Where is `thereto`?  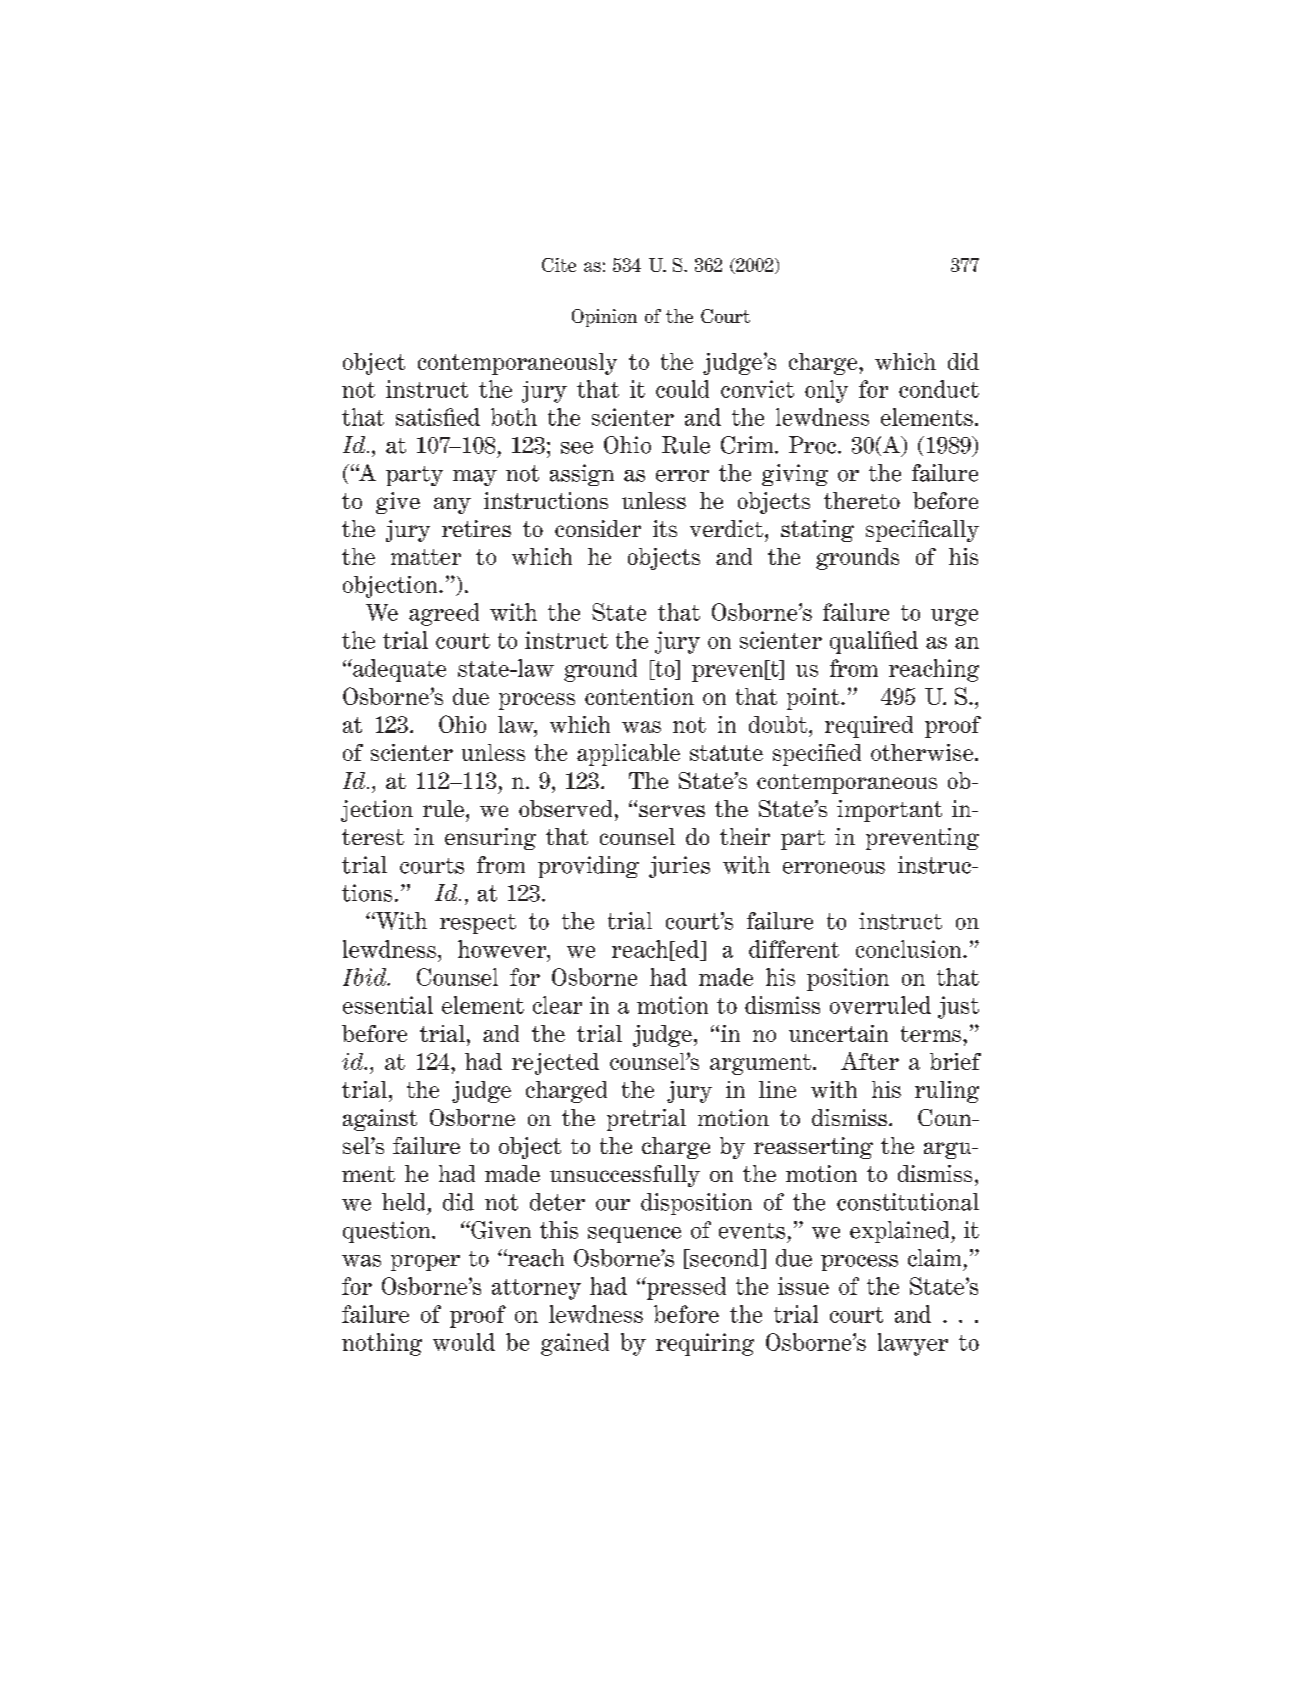 thereto is located at coordinates (862, 500).
